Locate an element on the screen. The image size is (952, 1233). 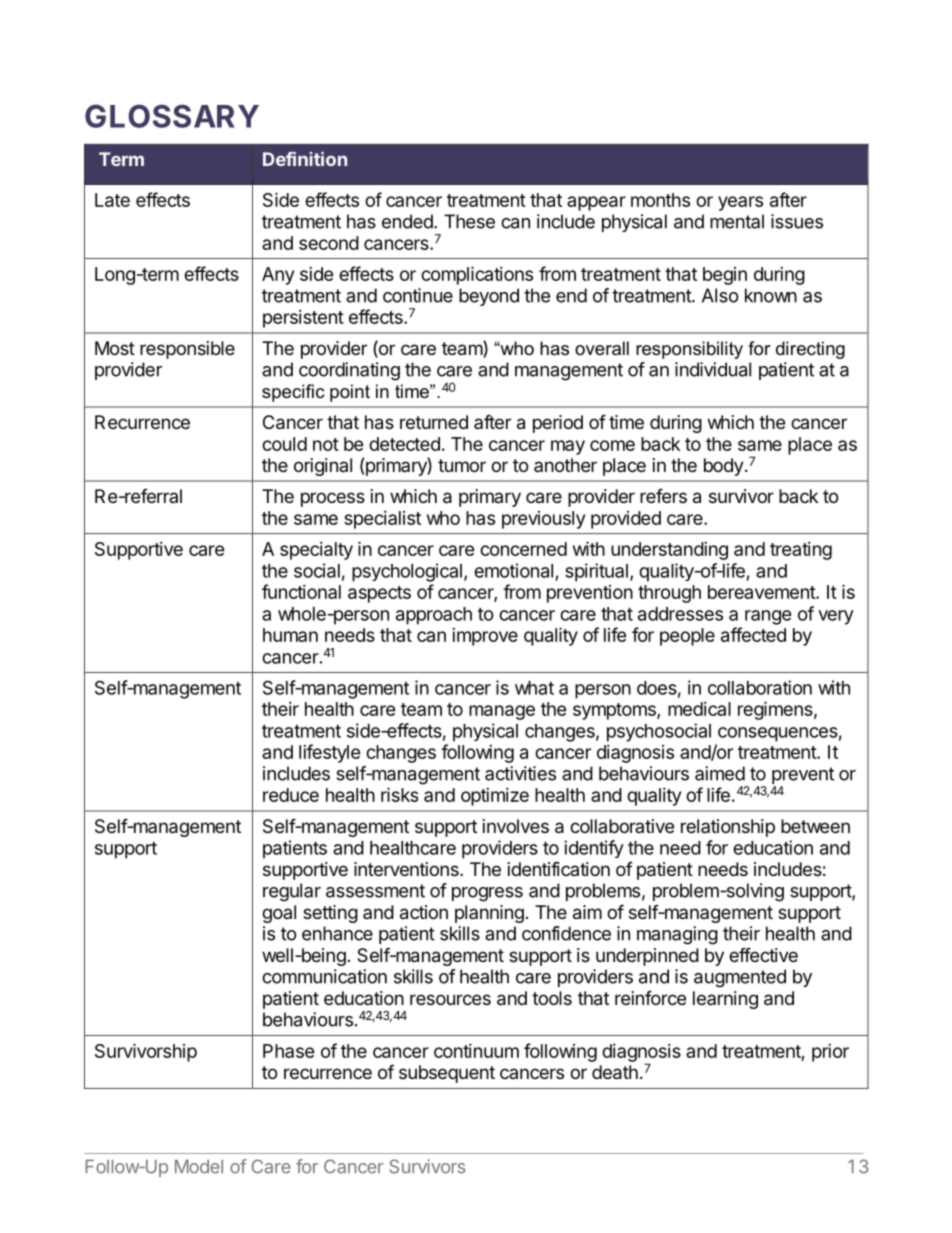
These is located at coordinates (469, 221).
